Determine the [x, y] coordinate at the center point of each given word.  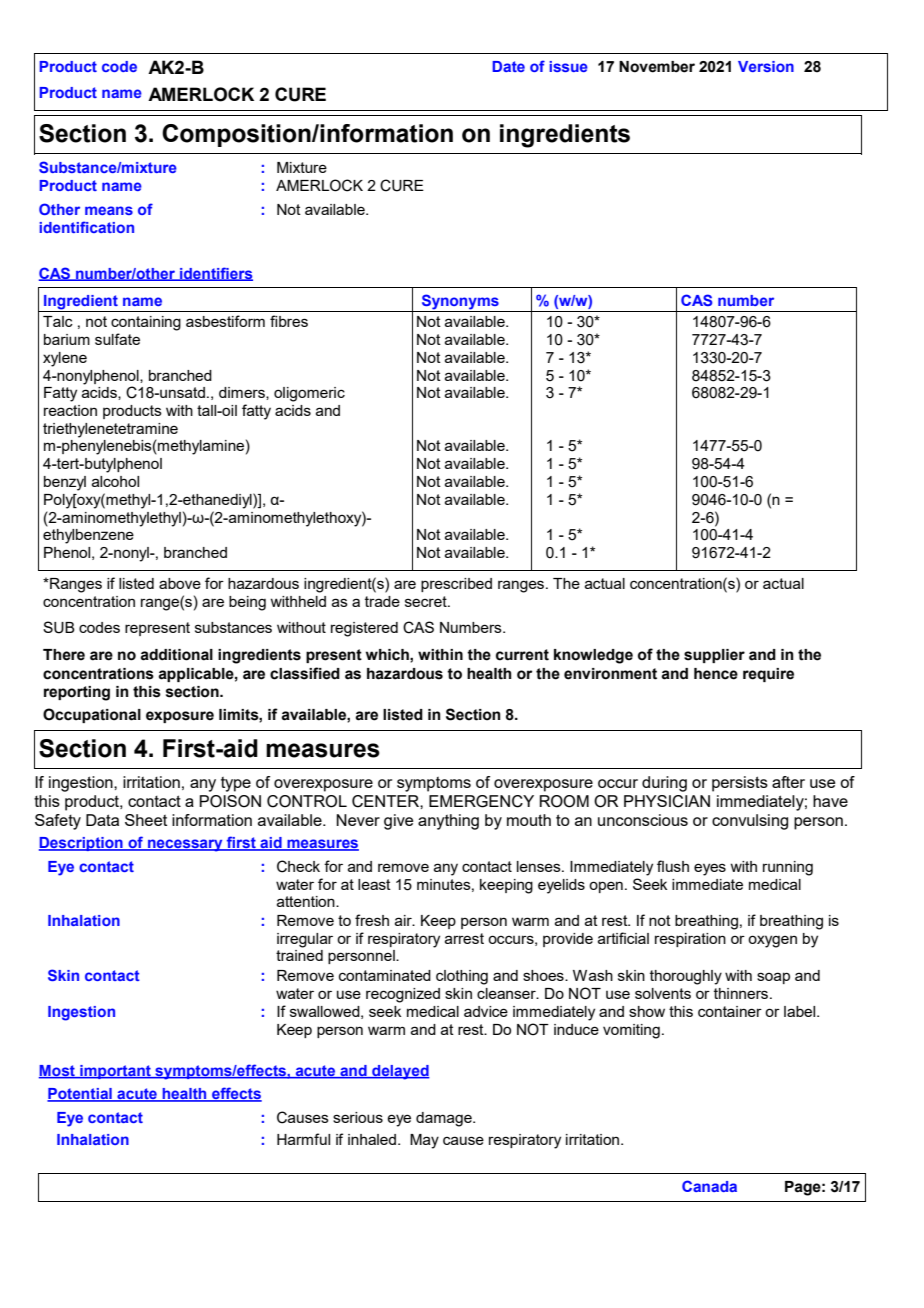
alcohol [115, 481]
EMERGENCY [481, 801]
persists [740, 784]
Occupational [92, 715]
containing [146, 323]
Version [766, 66]
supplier [714, 656]
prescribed [456, 585]
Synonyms [460, 303]
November [657, 67]
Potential [80, 1095]
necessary [185, 845]
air [404, 920]
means [109, 210]
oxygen [772, 941]
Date [508, 66]
